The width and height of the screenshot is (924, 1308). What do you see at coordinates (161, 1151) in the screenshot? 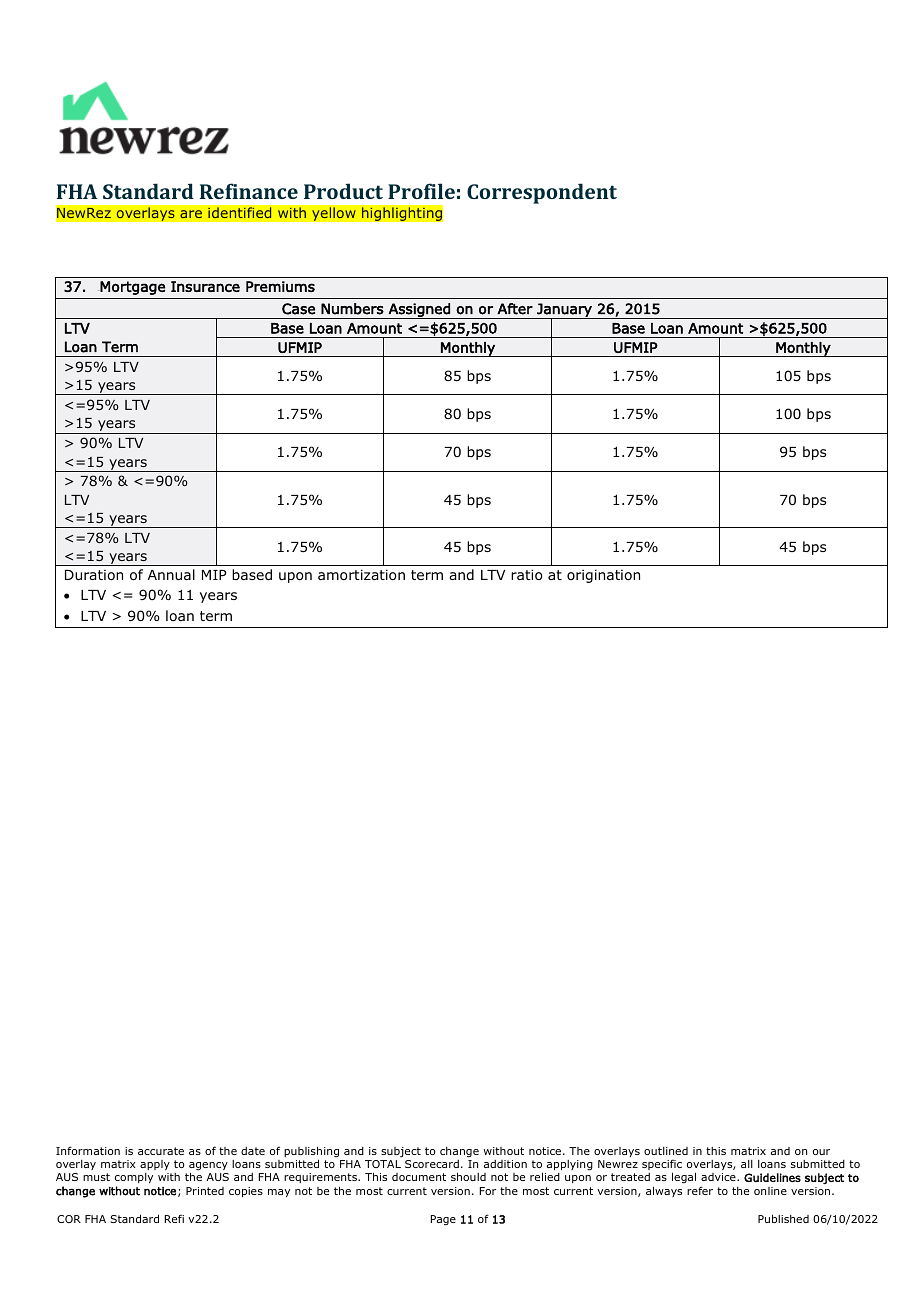
I see `accurate` at bounding box center [161, 1151].
